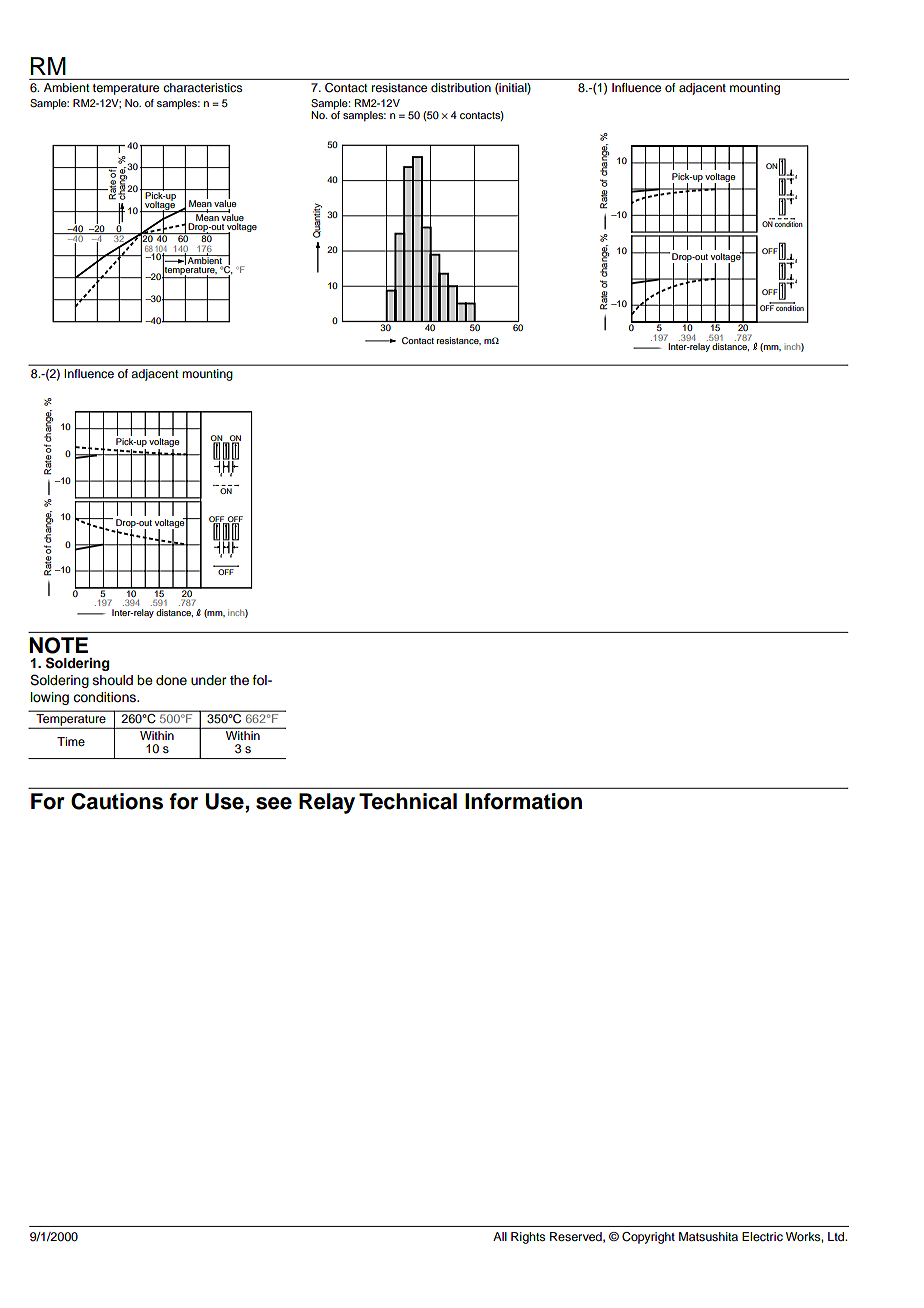 This screenshot has height=1308, width=924. What do you see at coordinates (762, 1236) in the screenshot?
I see `Electric` at bounding box center [762, 1236].
